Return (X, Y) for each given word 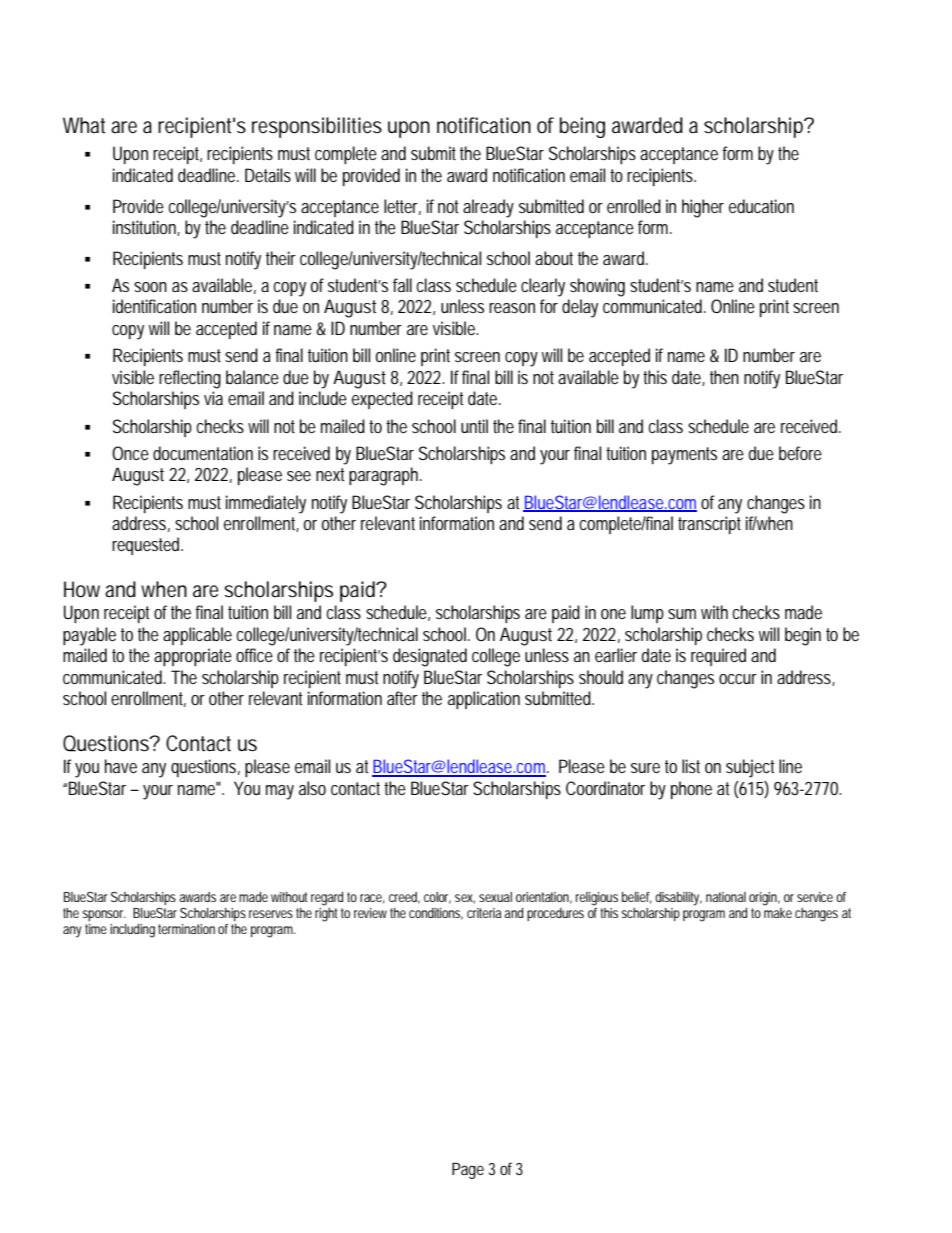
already (488, 208)
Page (468, 1170)
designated (430, 657)
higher (703, 208)
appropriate (193, 657)
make (778, 911)
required (718, 657)
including (132, 931)
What (84, 125)
